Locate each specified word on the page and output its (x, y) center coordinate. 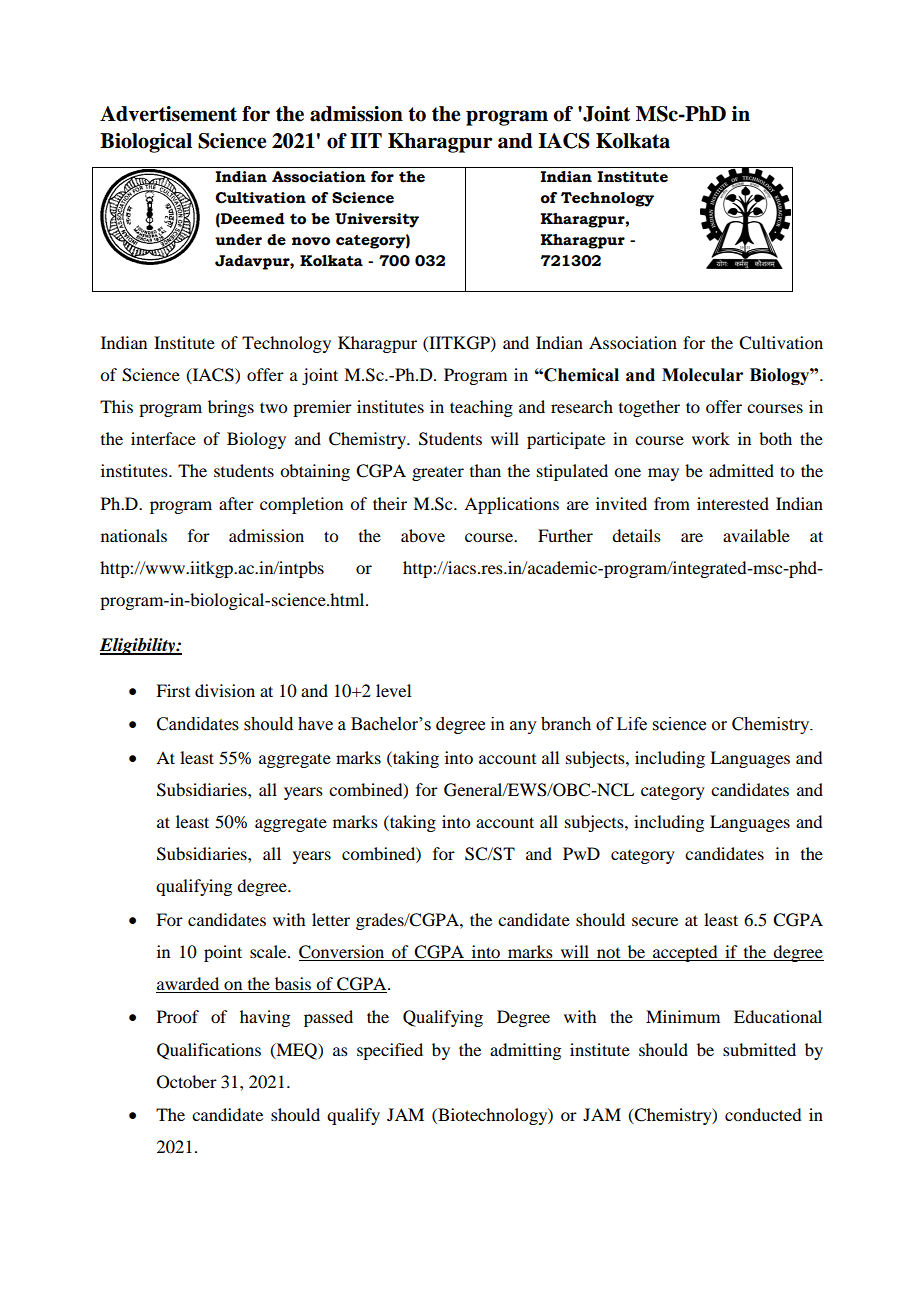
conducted (763, 1114)
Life (632, 724)
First (173, 690)
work (711, 438)
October (187, 1082)
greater (438, 473)
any (523, 727)
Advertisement (168, 114)
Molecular (702, 375)
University (377, 220)
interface (163, 438)
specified (390, 1051)
